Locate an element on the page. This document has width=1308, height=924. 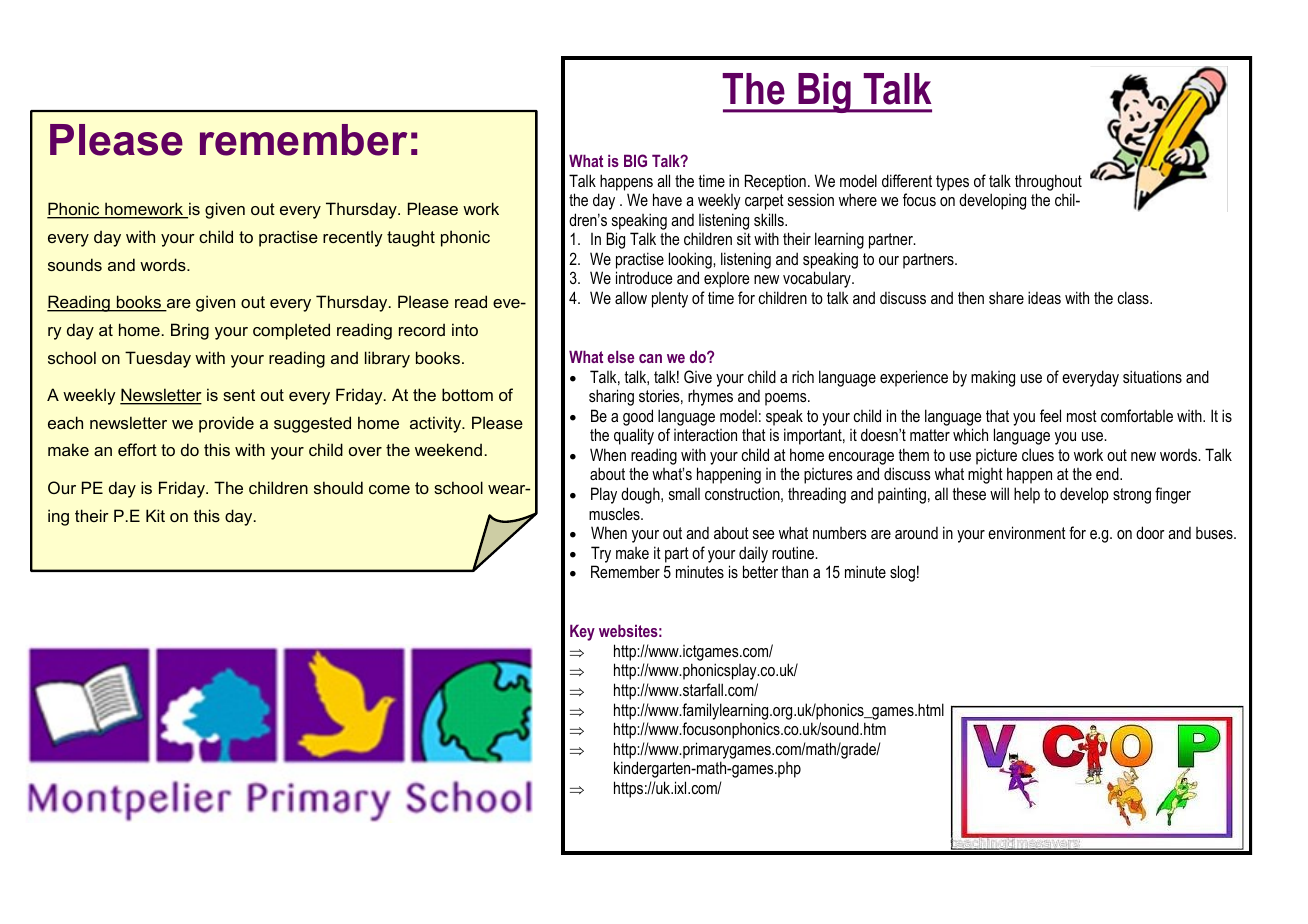
ideas is located at coordinates (1044, 297).
